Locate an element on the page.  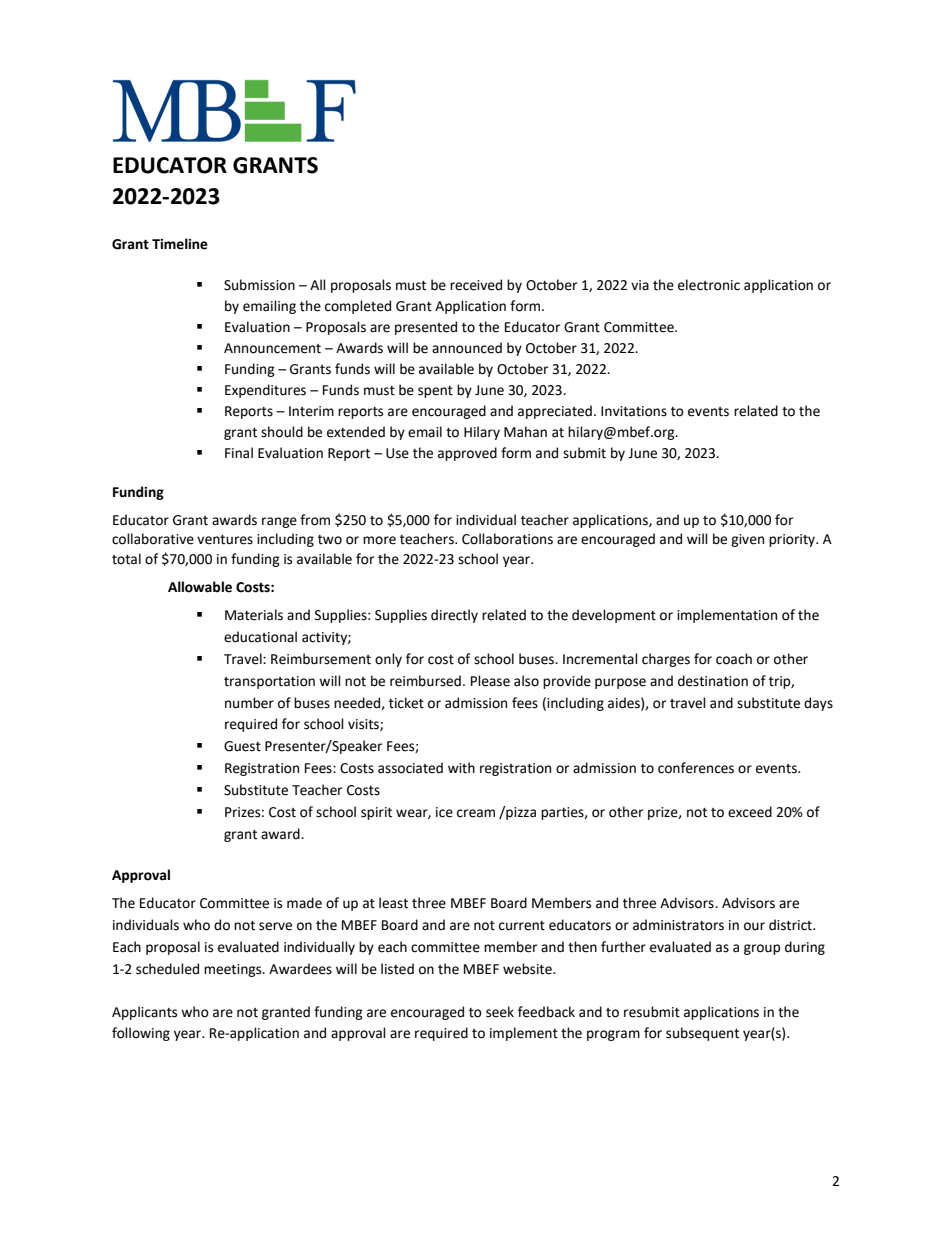
Timeline is located at coordinates (180, 244).
